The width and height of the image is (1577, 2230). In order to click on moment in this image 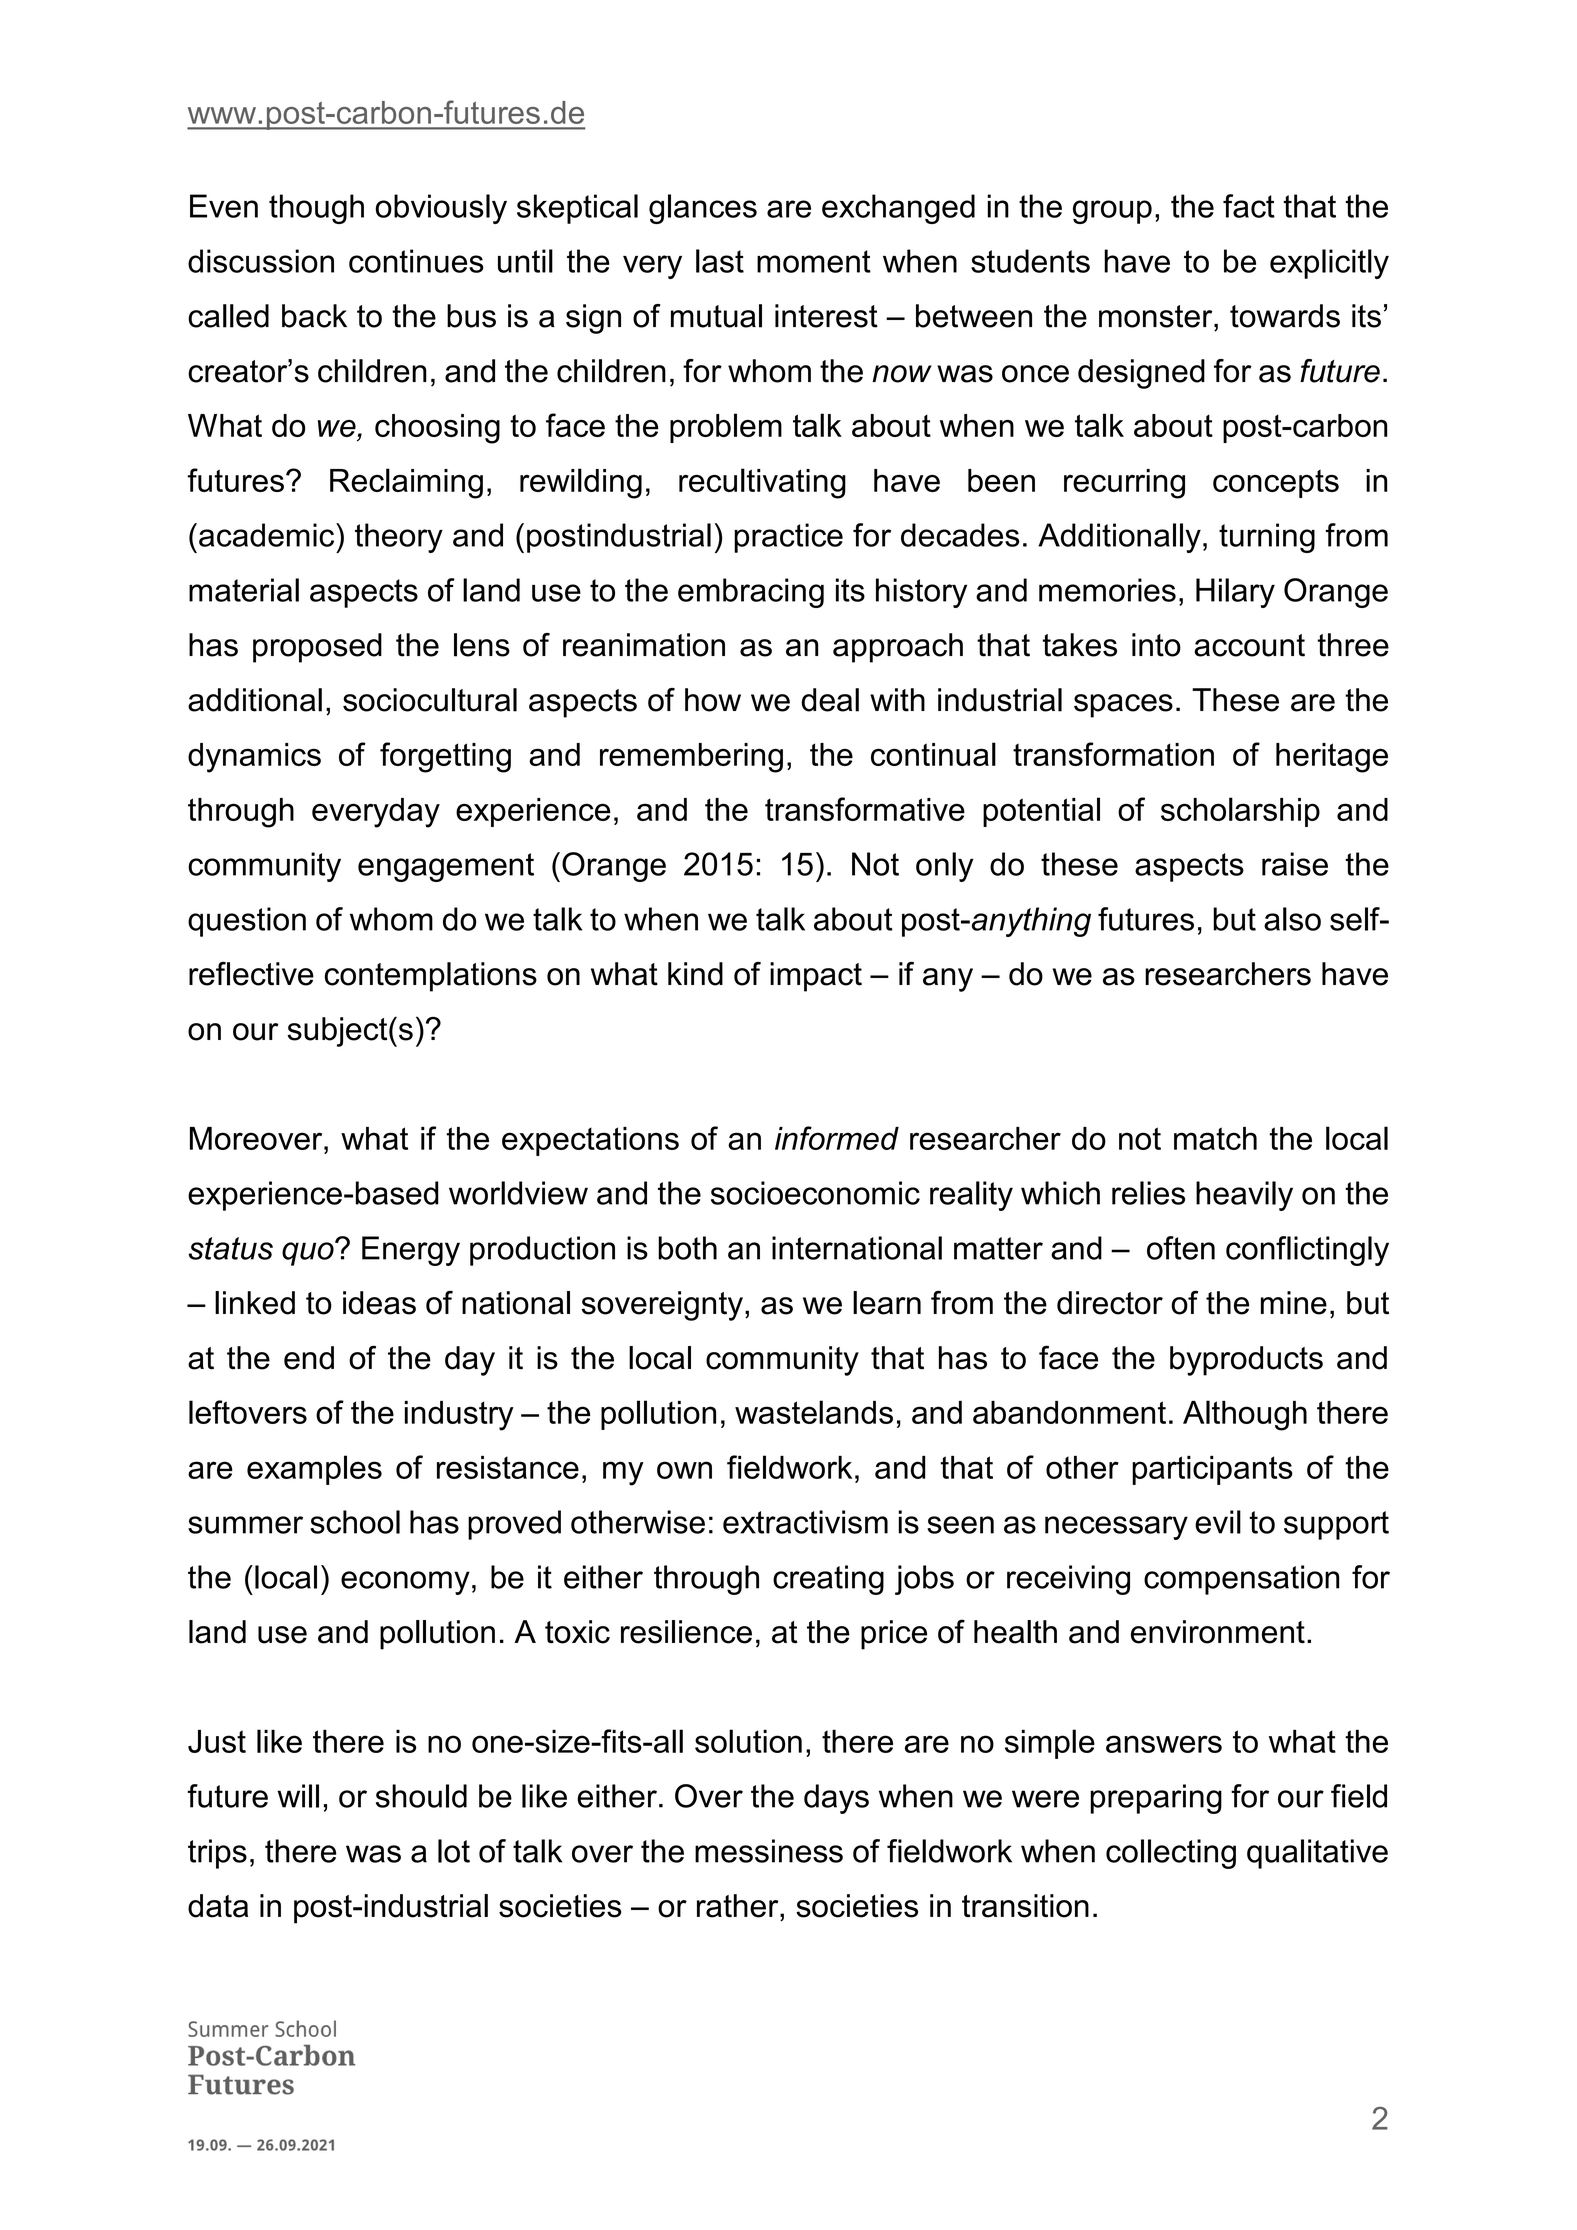, I will do `click(814, 261)`.
